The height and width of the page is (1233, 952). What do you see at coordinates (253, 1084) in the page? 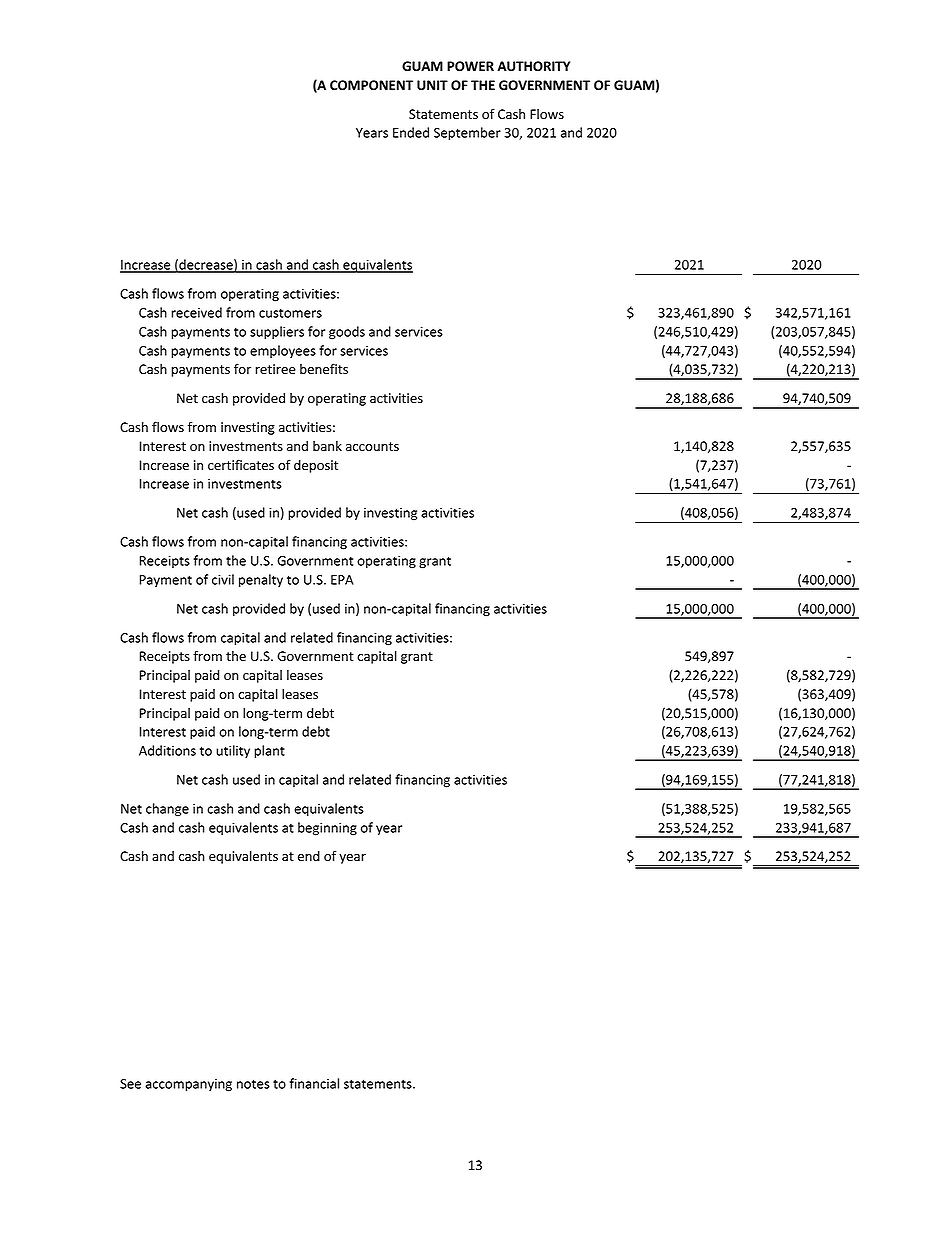
I see `notes` at bounding box center [253, 1084].
